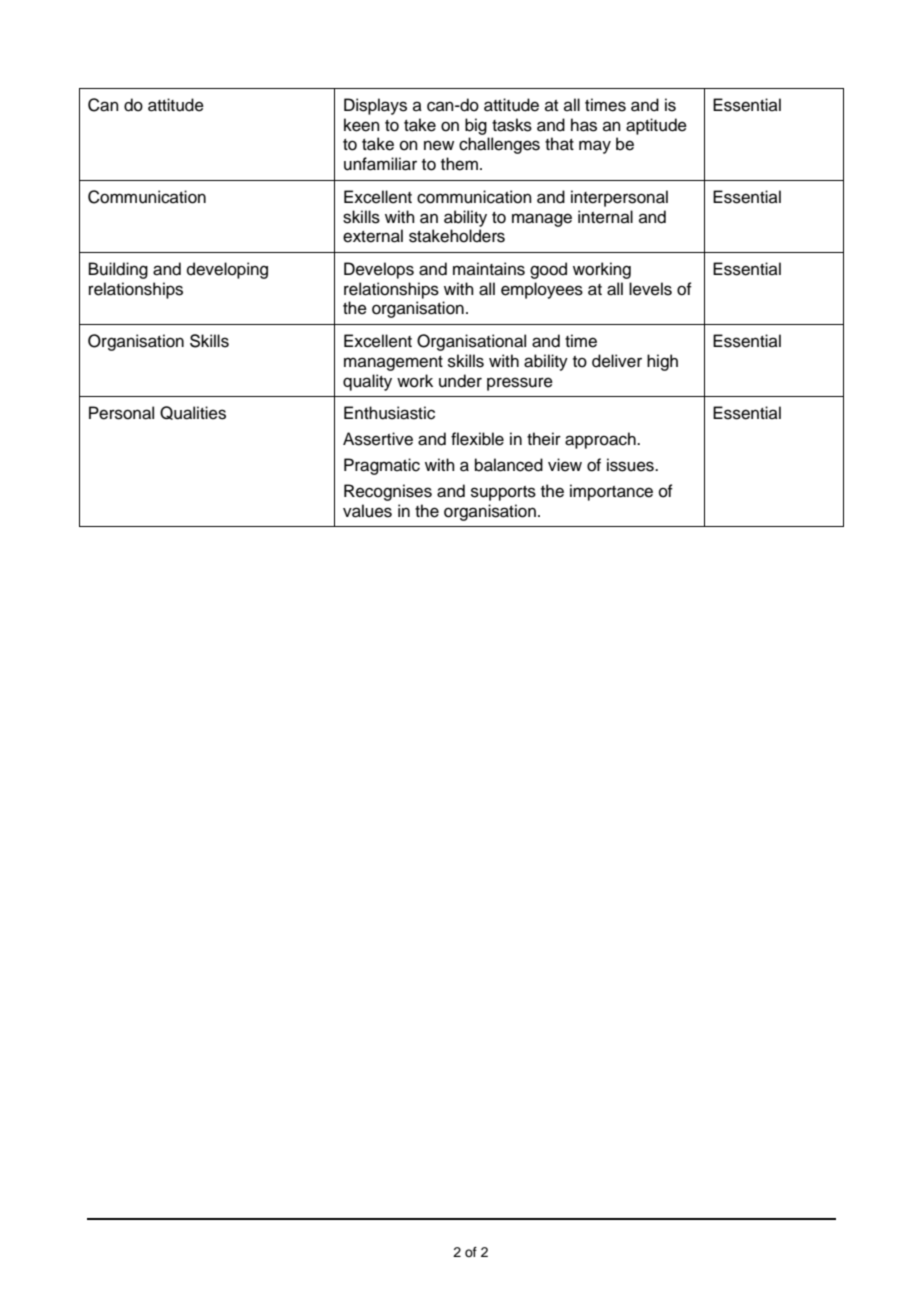 This document has width=924, height=1308. Describe the element at coordinates (617, 361) in the document. I see `deliver` at that location.
